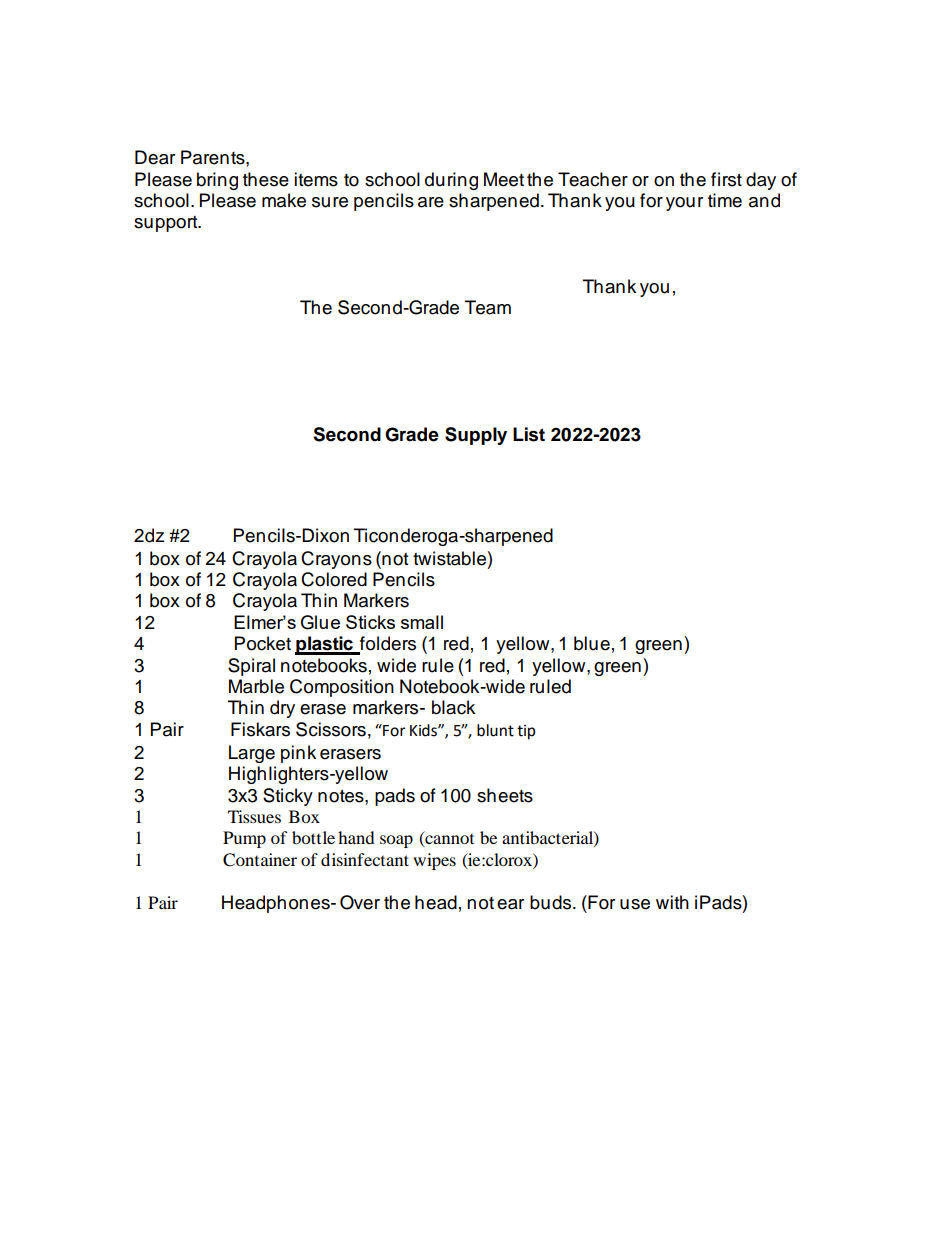 The image size is (952, 1233). I want to click on blue, so click(592, 643).
